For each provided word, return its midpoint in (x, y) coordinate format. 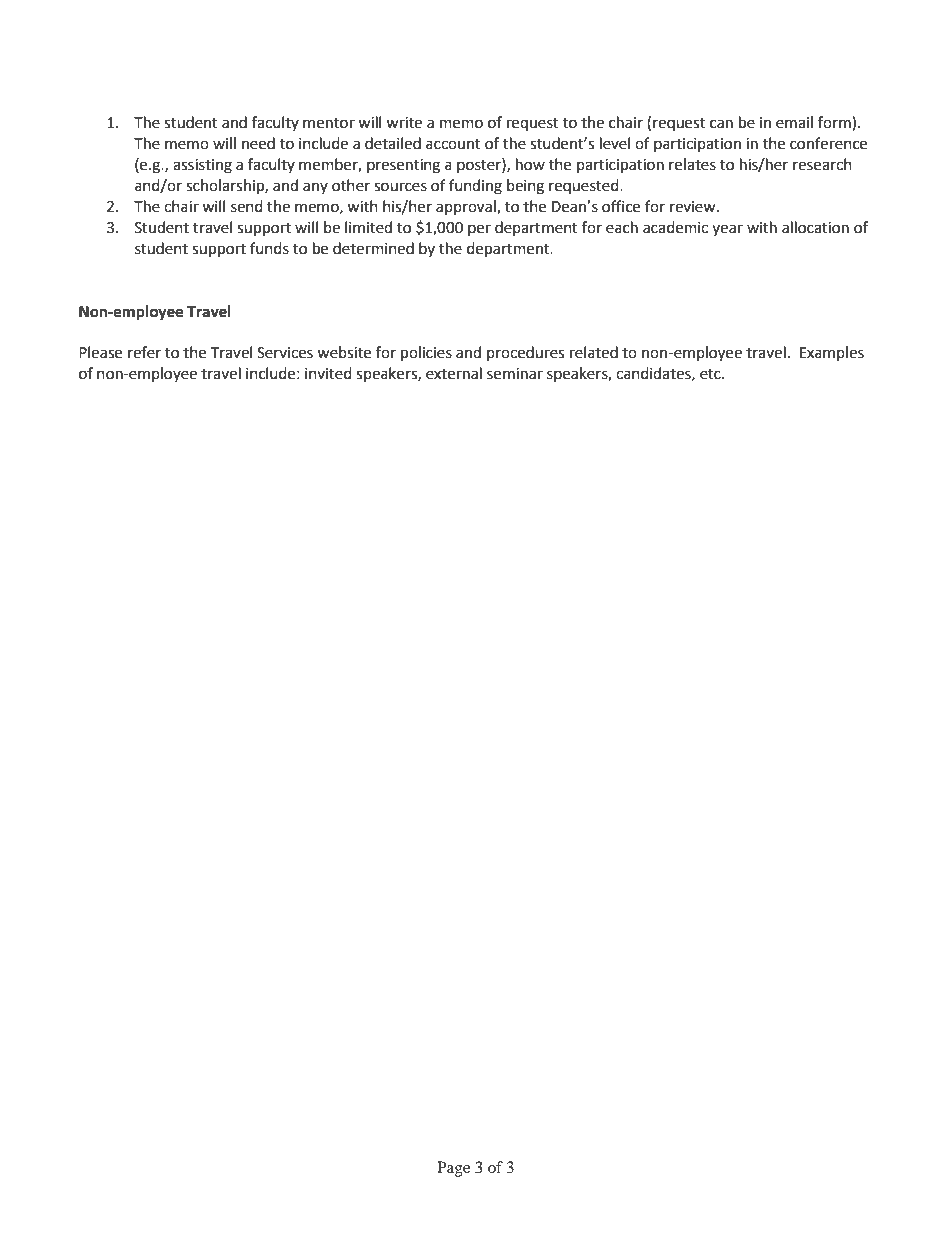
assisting (202, 166)
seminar (515, 374)
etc (711, 374)
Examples (832, 353)
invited (328, 373)
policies (426, 354)
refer (144, 352)
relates (692, 164)
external (454, 373)
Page (453, 1169)
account (453, 144)
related (594, 352)
